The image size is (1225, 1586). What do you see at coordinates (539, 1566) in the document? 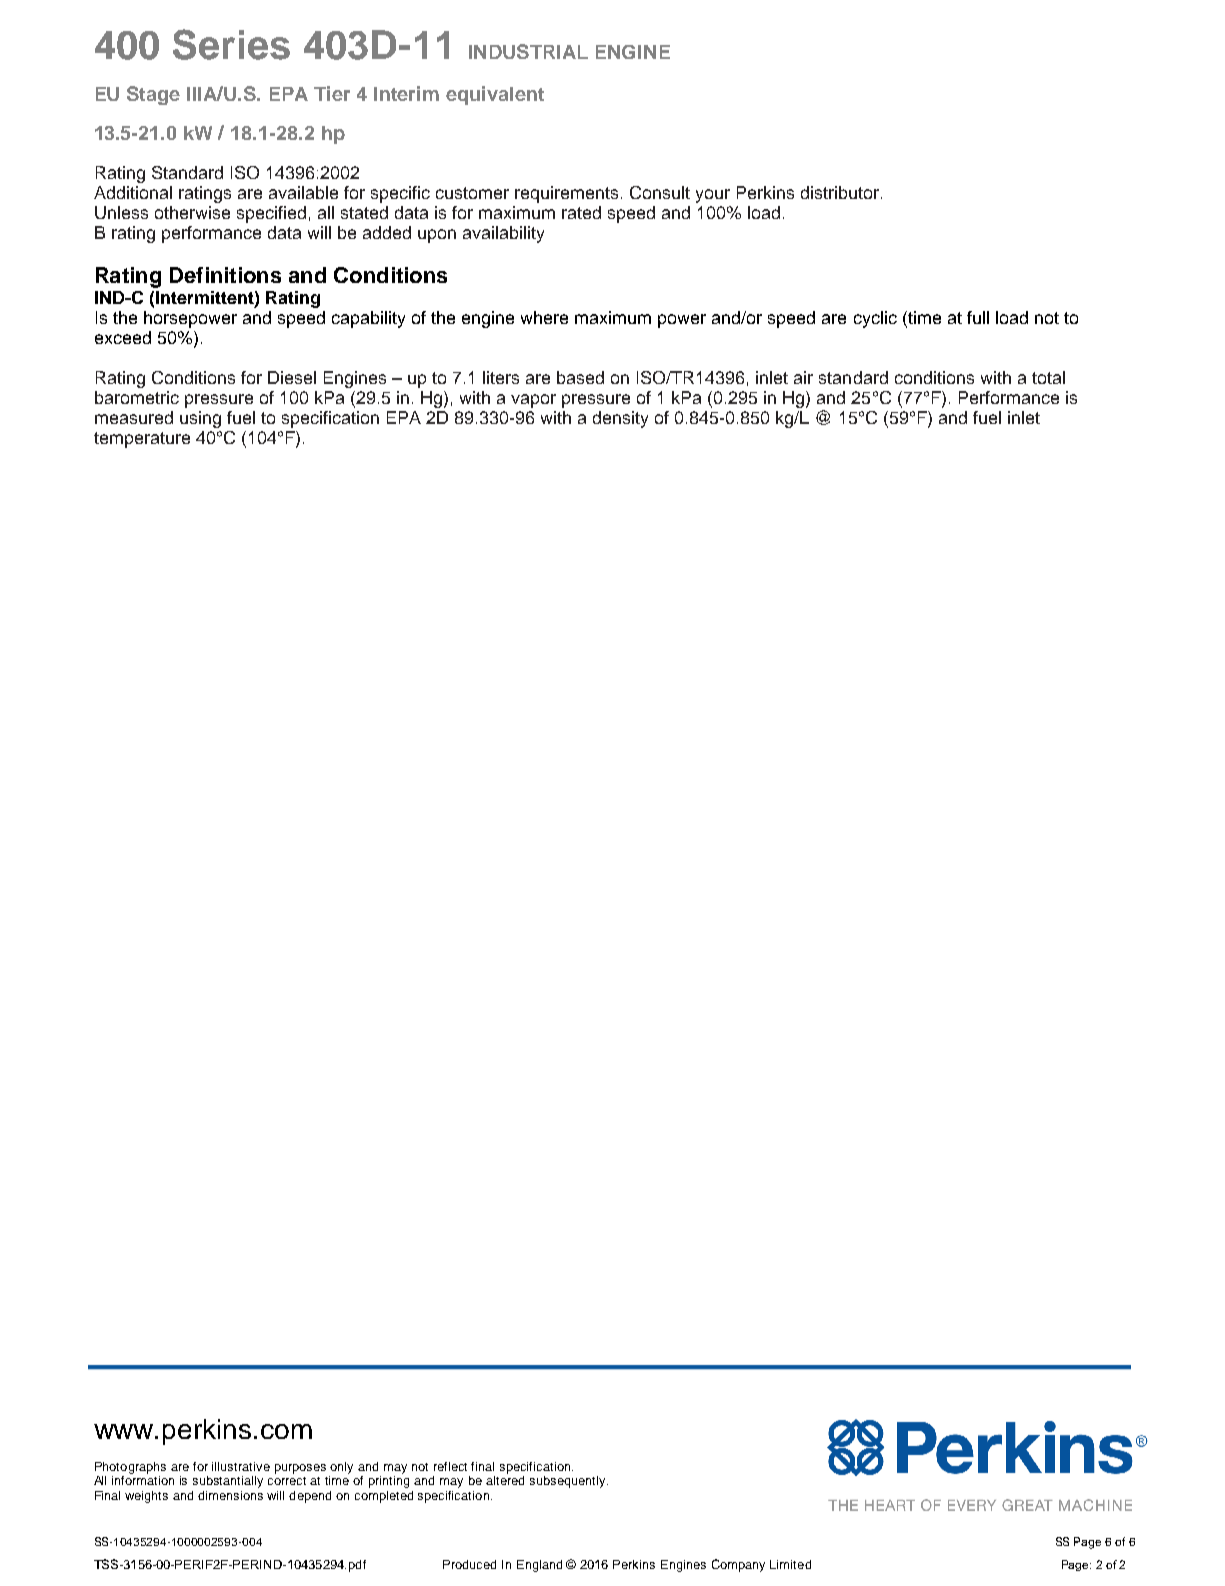
I see `England` at bounding box center [539, 1566].
